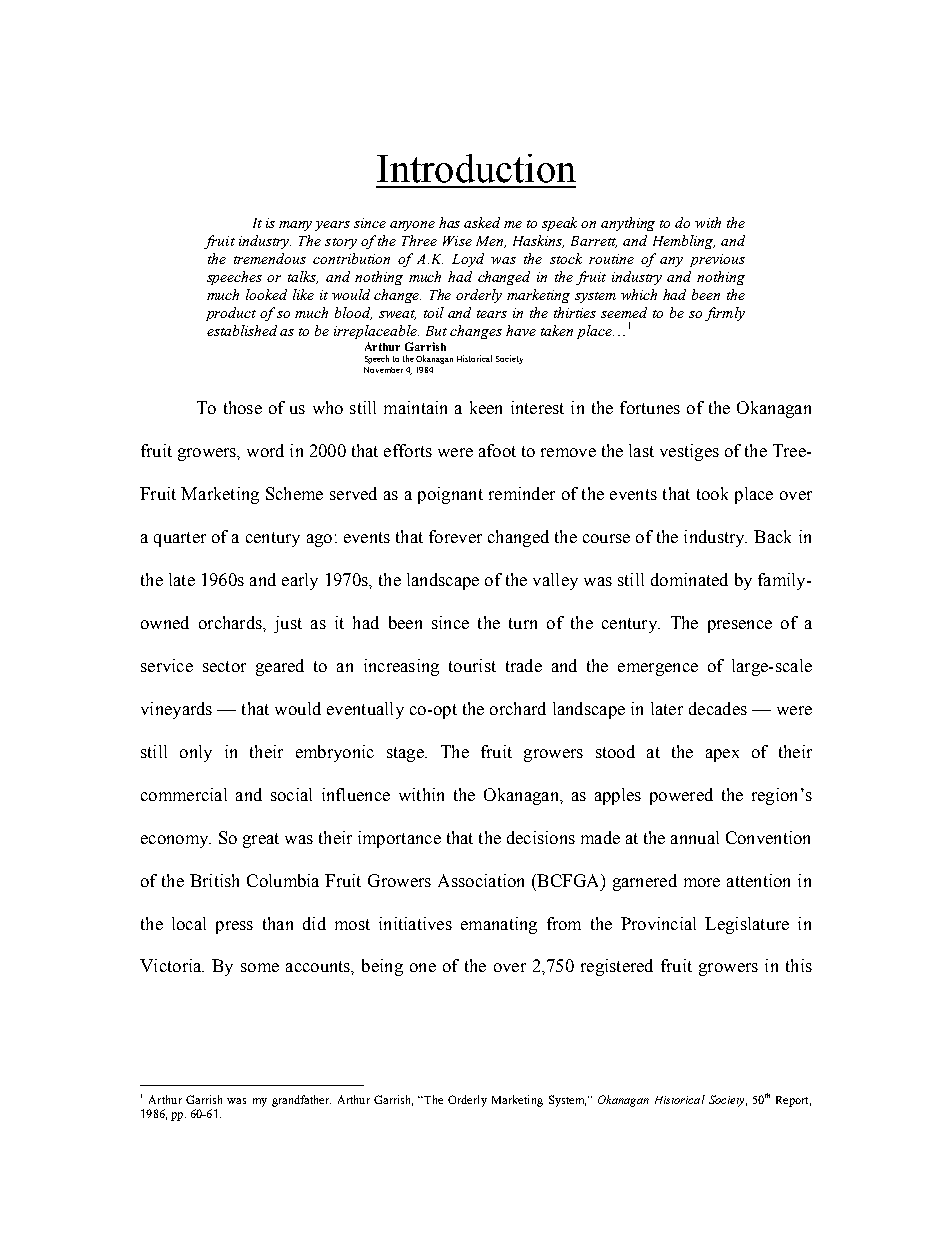 Image resolution: width=952 pixels, height=1233 pixels. Describe the element at coordinates (301, 1101) in the image. I see `grandfather` at that location.
